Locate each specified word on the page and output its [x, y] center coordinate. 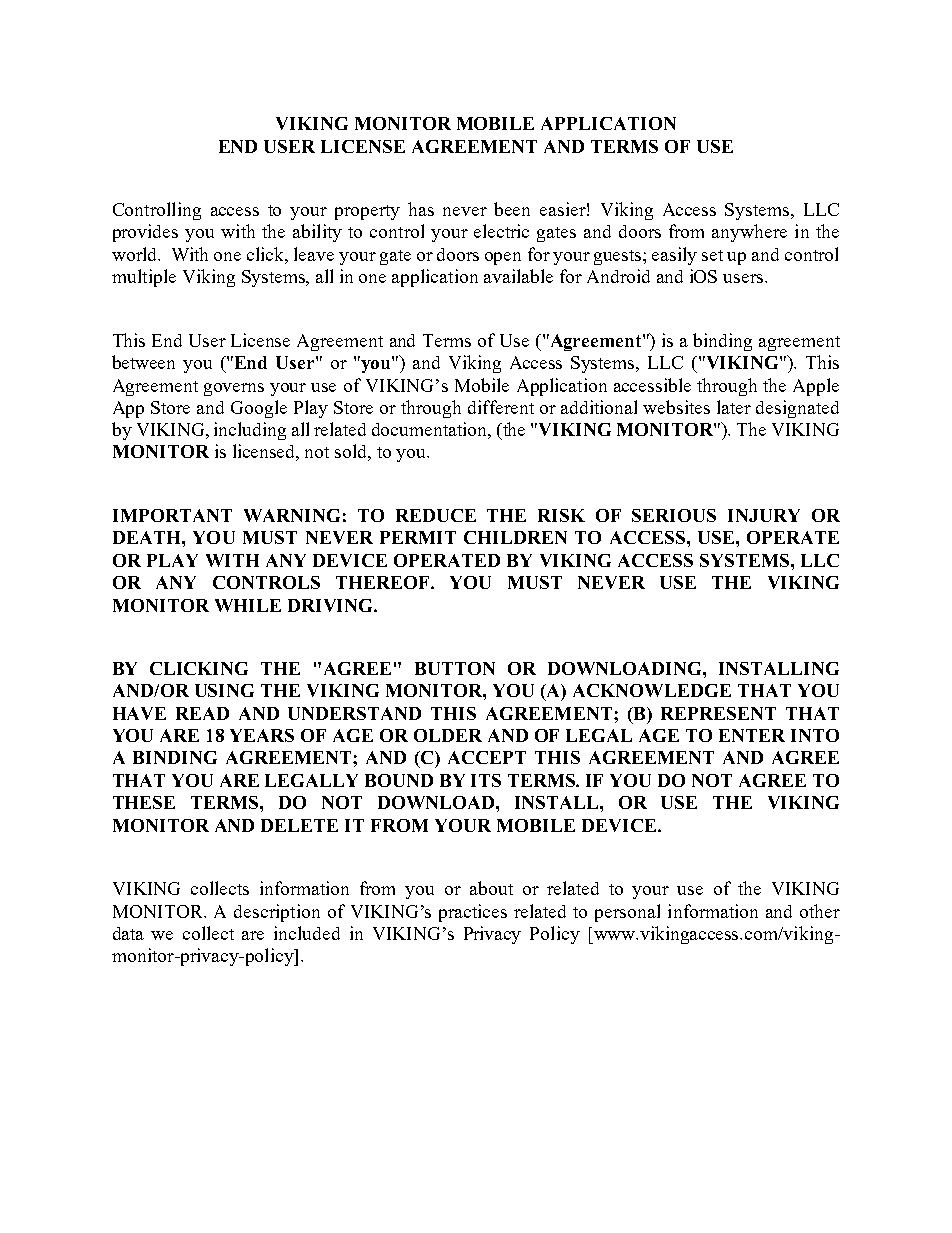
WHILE [248, 605]
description [277, 913]
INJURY [764, 515]
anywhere [749, 233]
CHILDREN [515, 537]
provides [145, 233]
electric [501, 231]
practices [473, 913]
